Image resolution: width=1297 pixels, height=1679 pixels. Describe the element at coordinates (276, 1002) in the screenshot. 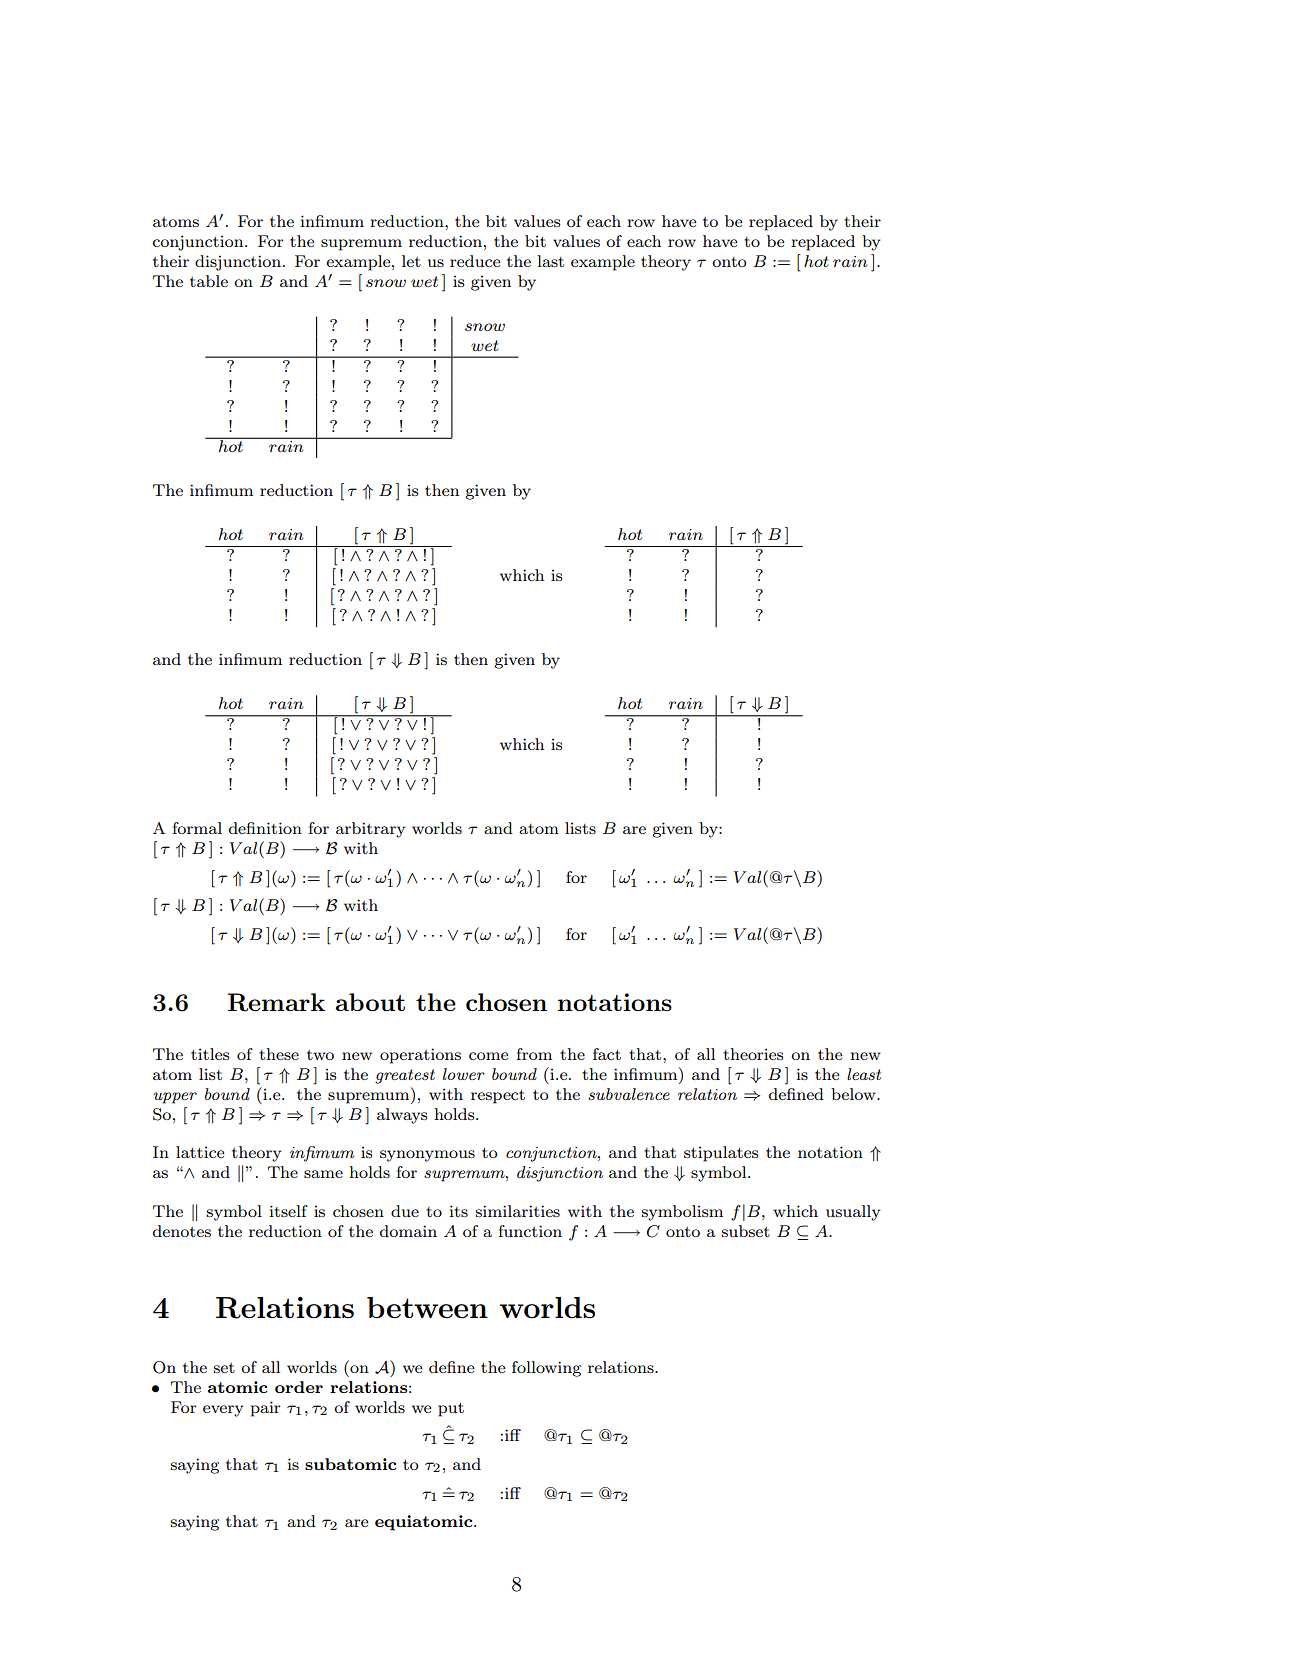

I see `Remark` at that location.
